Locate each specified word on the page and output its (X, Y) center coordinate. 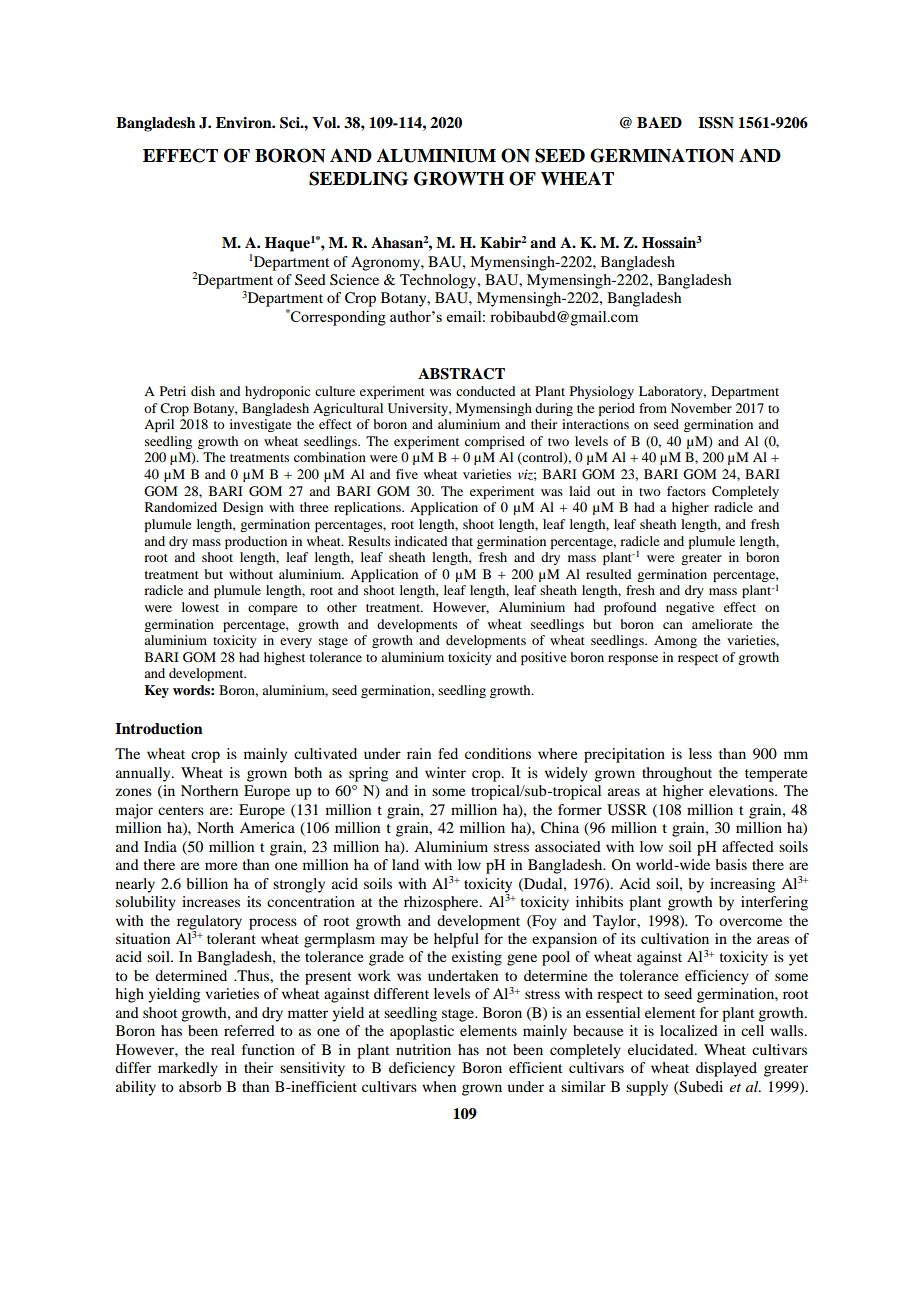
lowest (200, 607)
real (223, 1049)
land (405, 864)
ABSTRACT (461, 374)
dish (203, 391)
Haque (287, 244)
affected (748, 846)
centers (181, 810)
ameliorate (722, 624)
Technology (439, 281)
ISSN (716, 123)
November (701, 408)
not (496, 1050)
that (462, 541)
